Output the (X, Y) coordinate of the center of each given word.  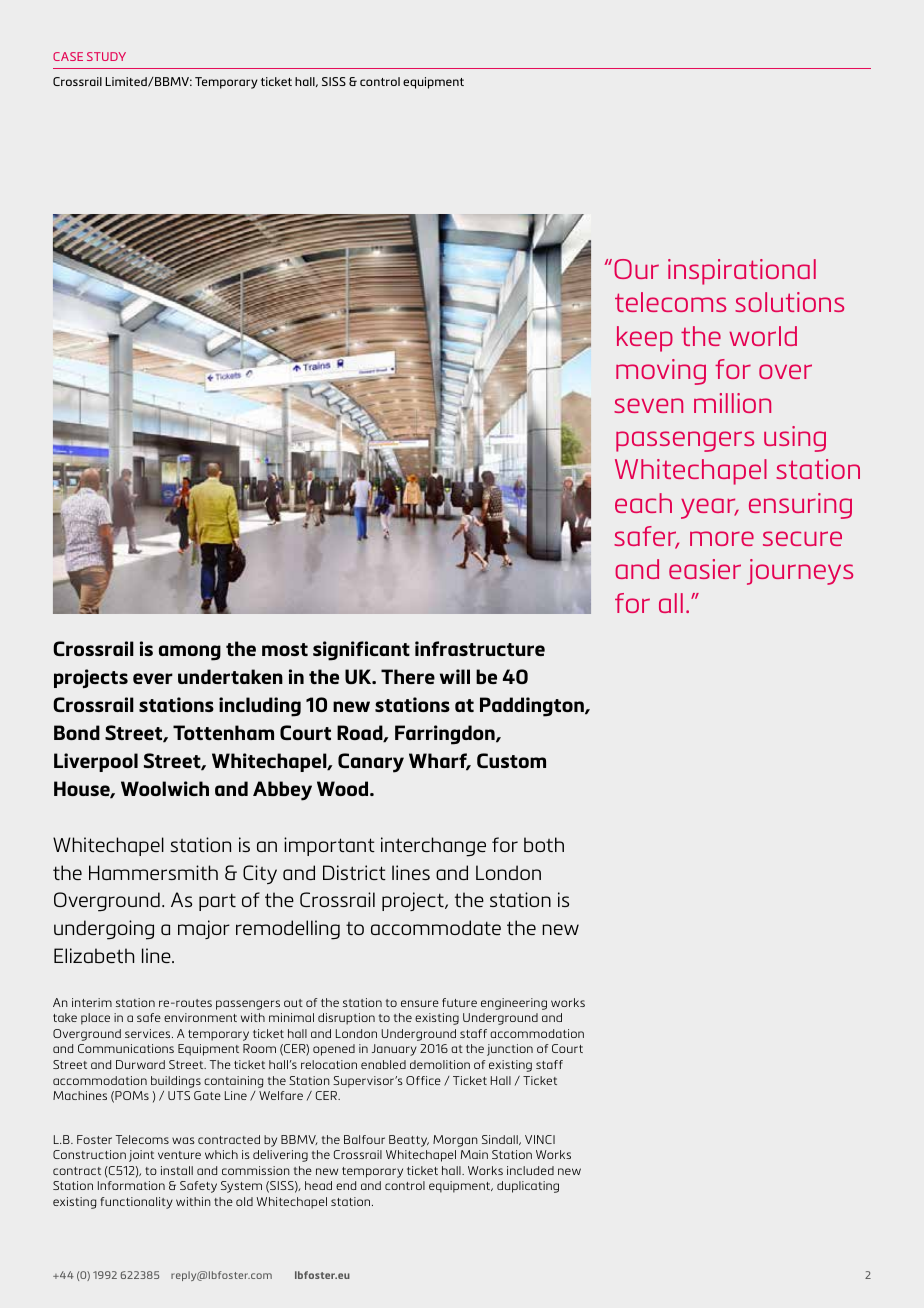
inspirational (742, 272)
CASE (68, 56)
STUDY (106, 56)
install (177, 1170)
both (544, 844)
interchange (433, 847)
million (732, 403)
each (643, 503)
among (190, 653)
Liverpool (96, 762)
